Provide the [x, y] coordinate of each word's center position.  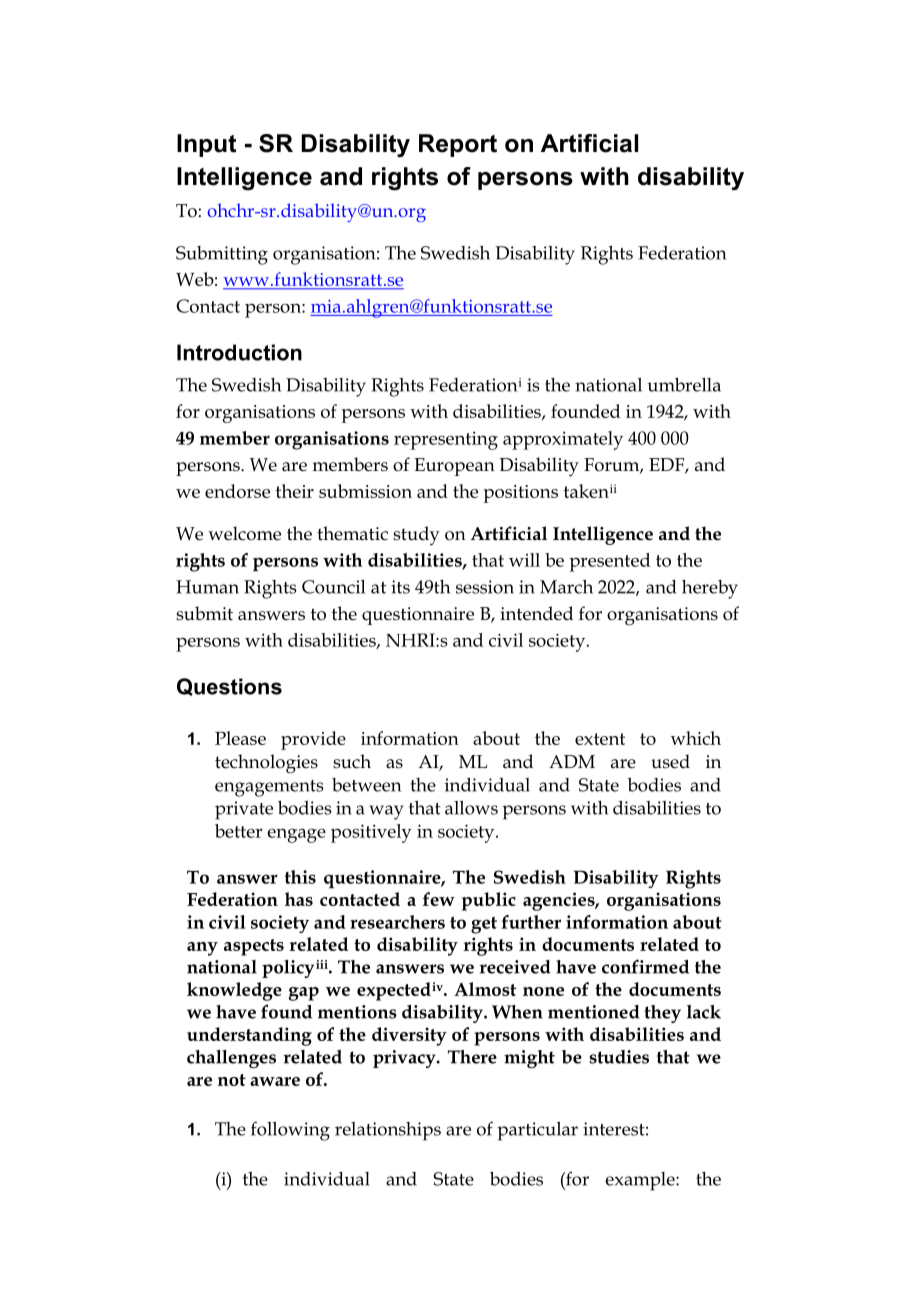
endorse [237, 491]
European [454, 467]
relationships [388, 1131]
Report [458, 145]
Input [206, 145]
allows [471, 808]
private [244, 810]
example [641, 1181]
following [290, 1131]
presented [609, 562]
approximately [563, 440]
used [670, 761]
